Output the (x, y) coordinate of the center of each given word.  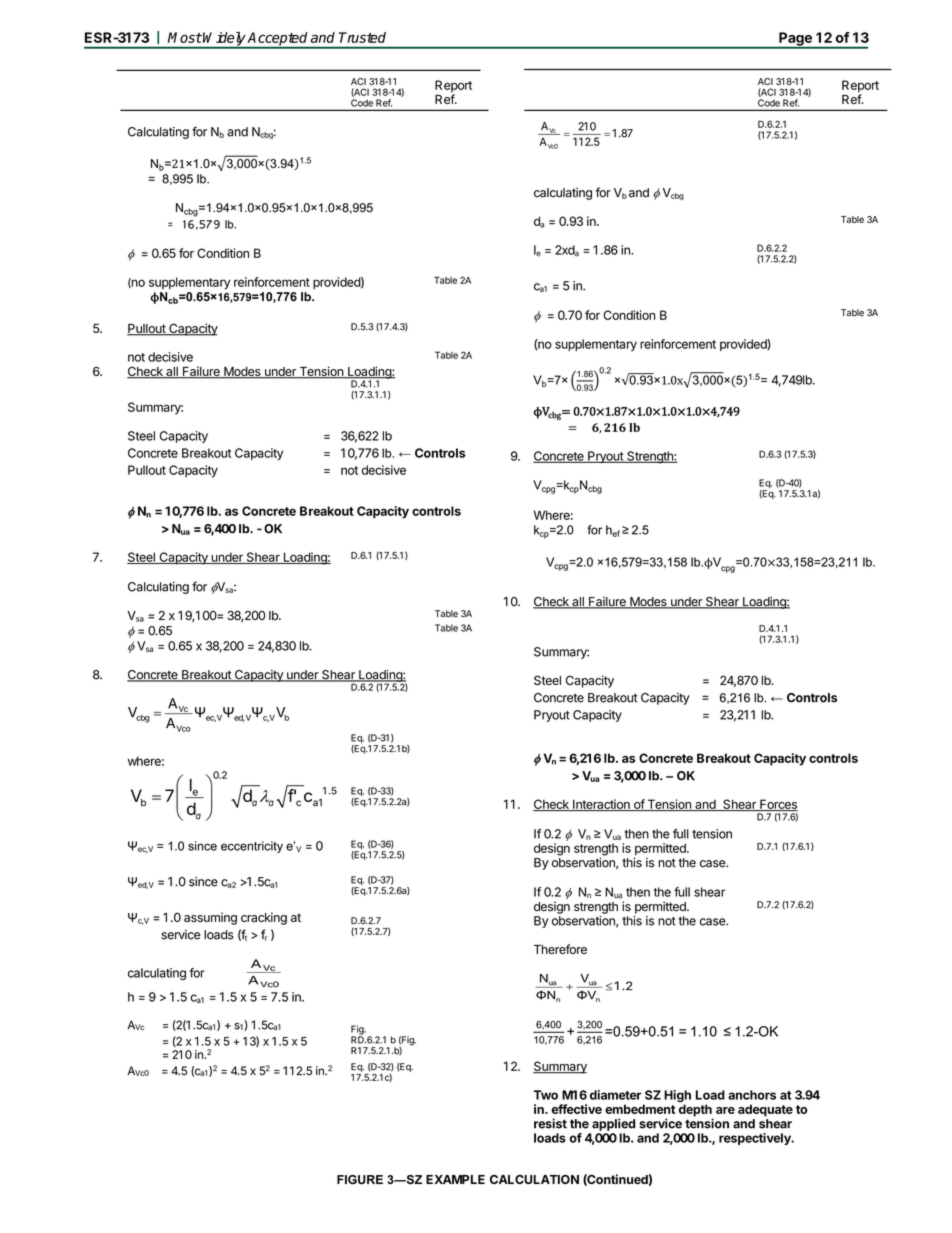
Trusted (362, 37)
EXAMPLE (455, 1179)
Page (795, 40)
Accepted (278, 40)
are (725, 1110)
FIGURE (360, 1179)
